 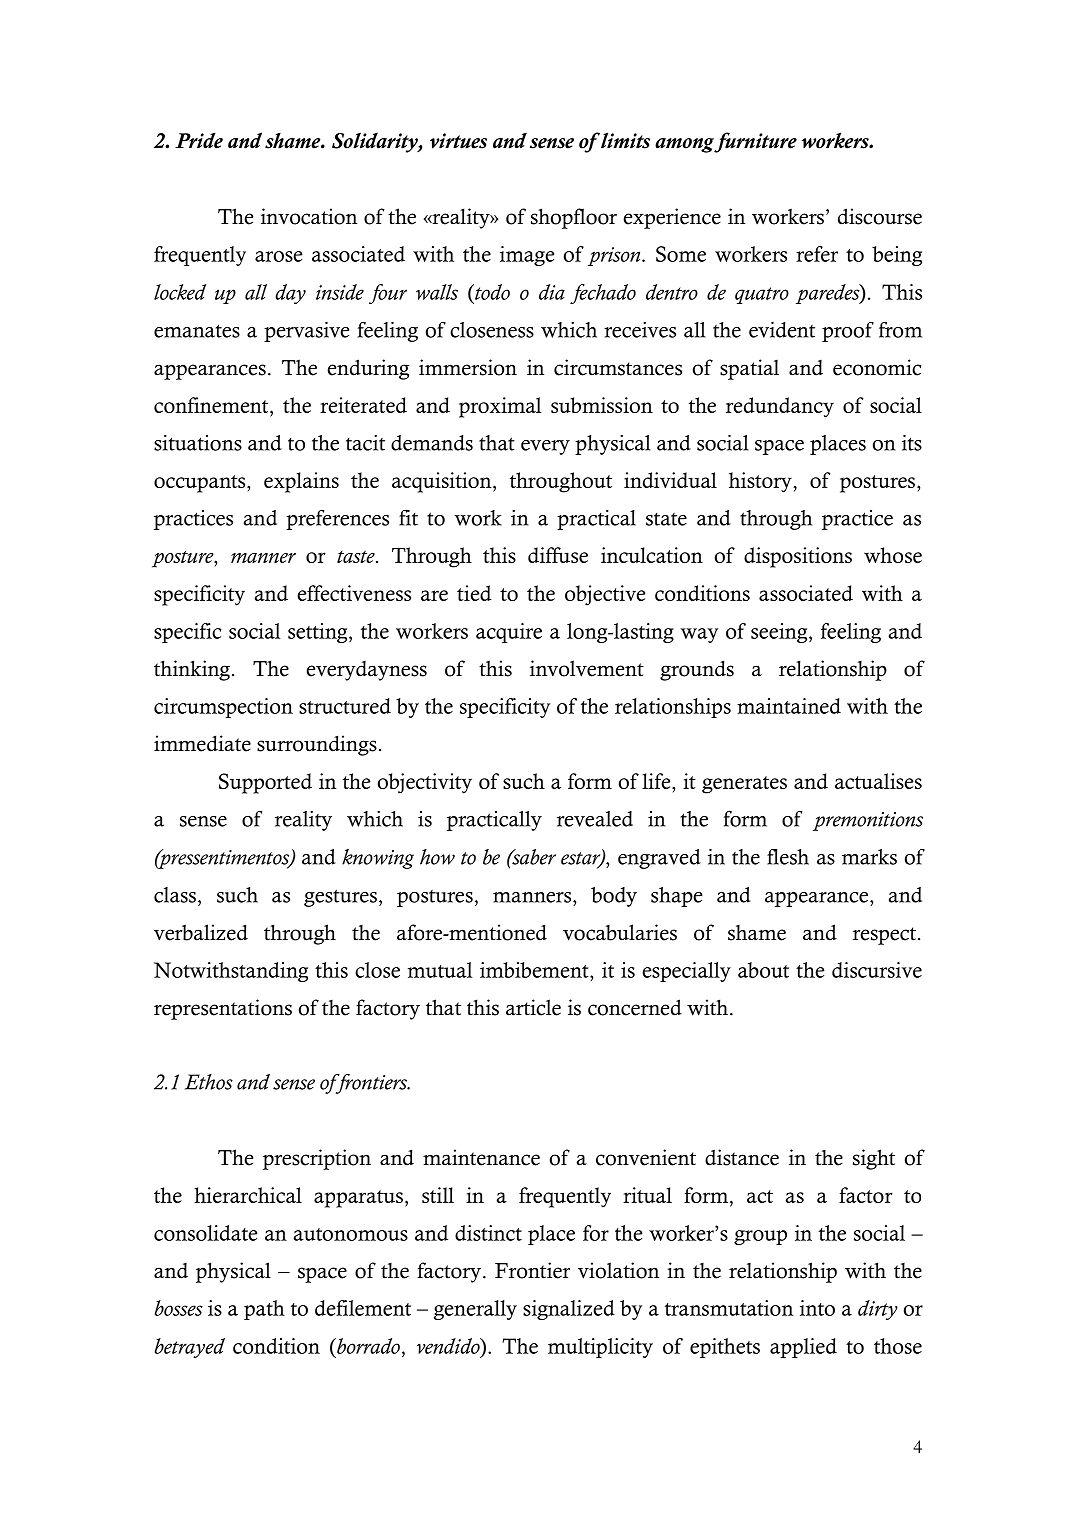 What do you see at coordinates (595, 819) in the screenshot?
I see `revealed` at bounding box center [595, 819].
